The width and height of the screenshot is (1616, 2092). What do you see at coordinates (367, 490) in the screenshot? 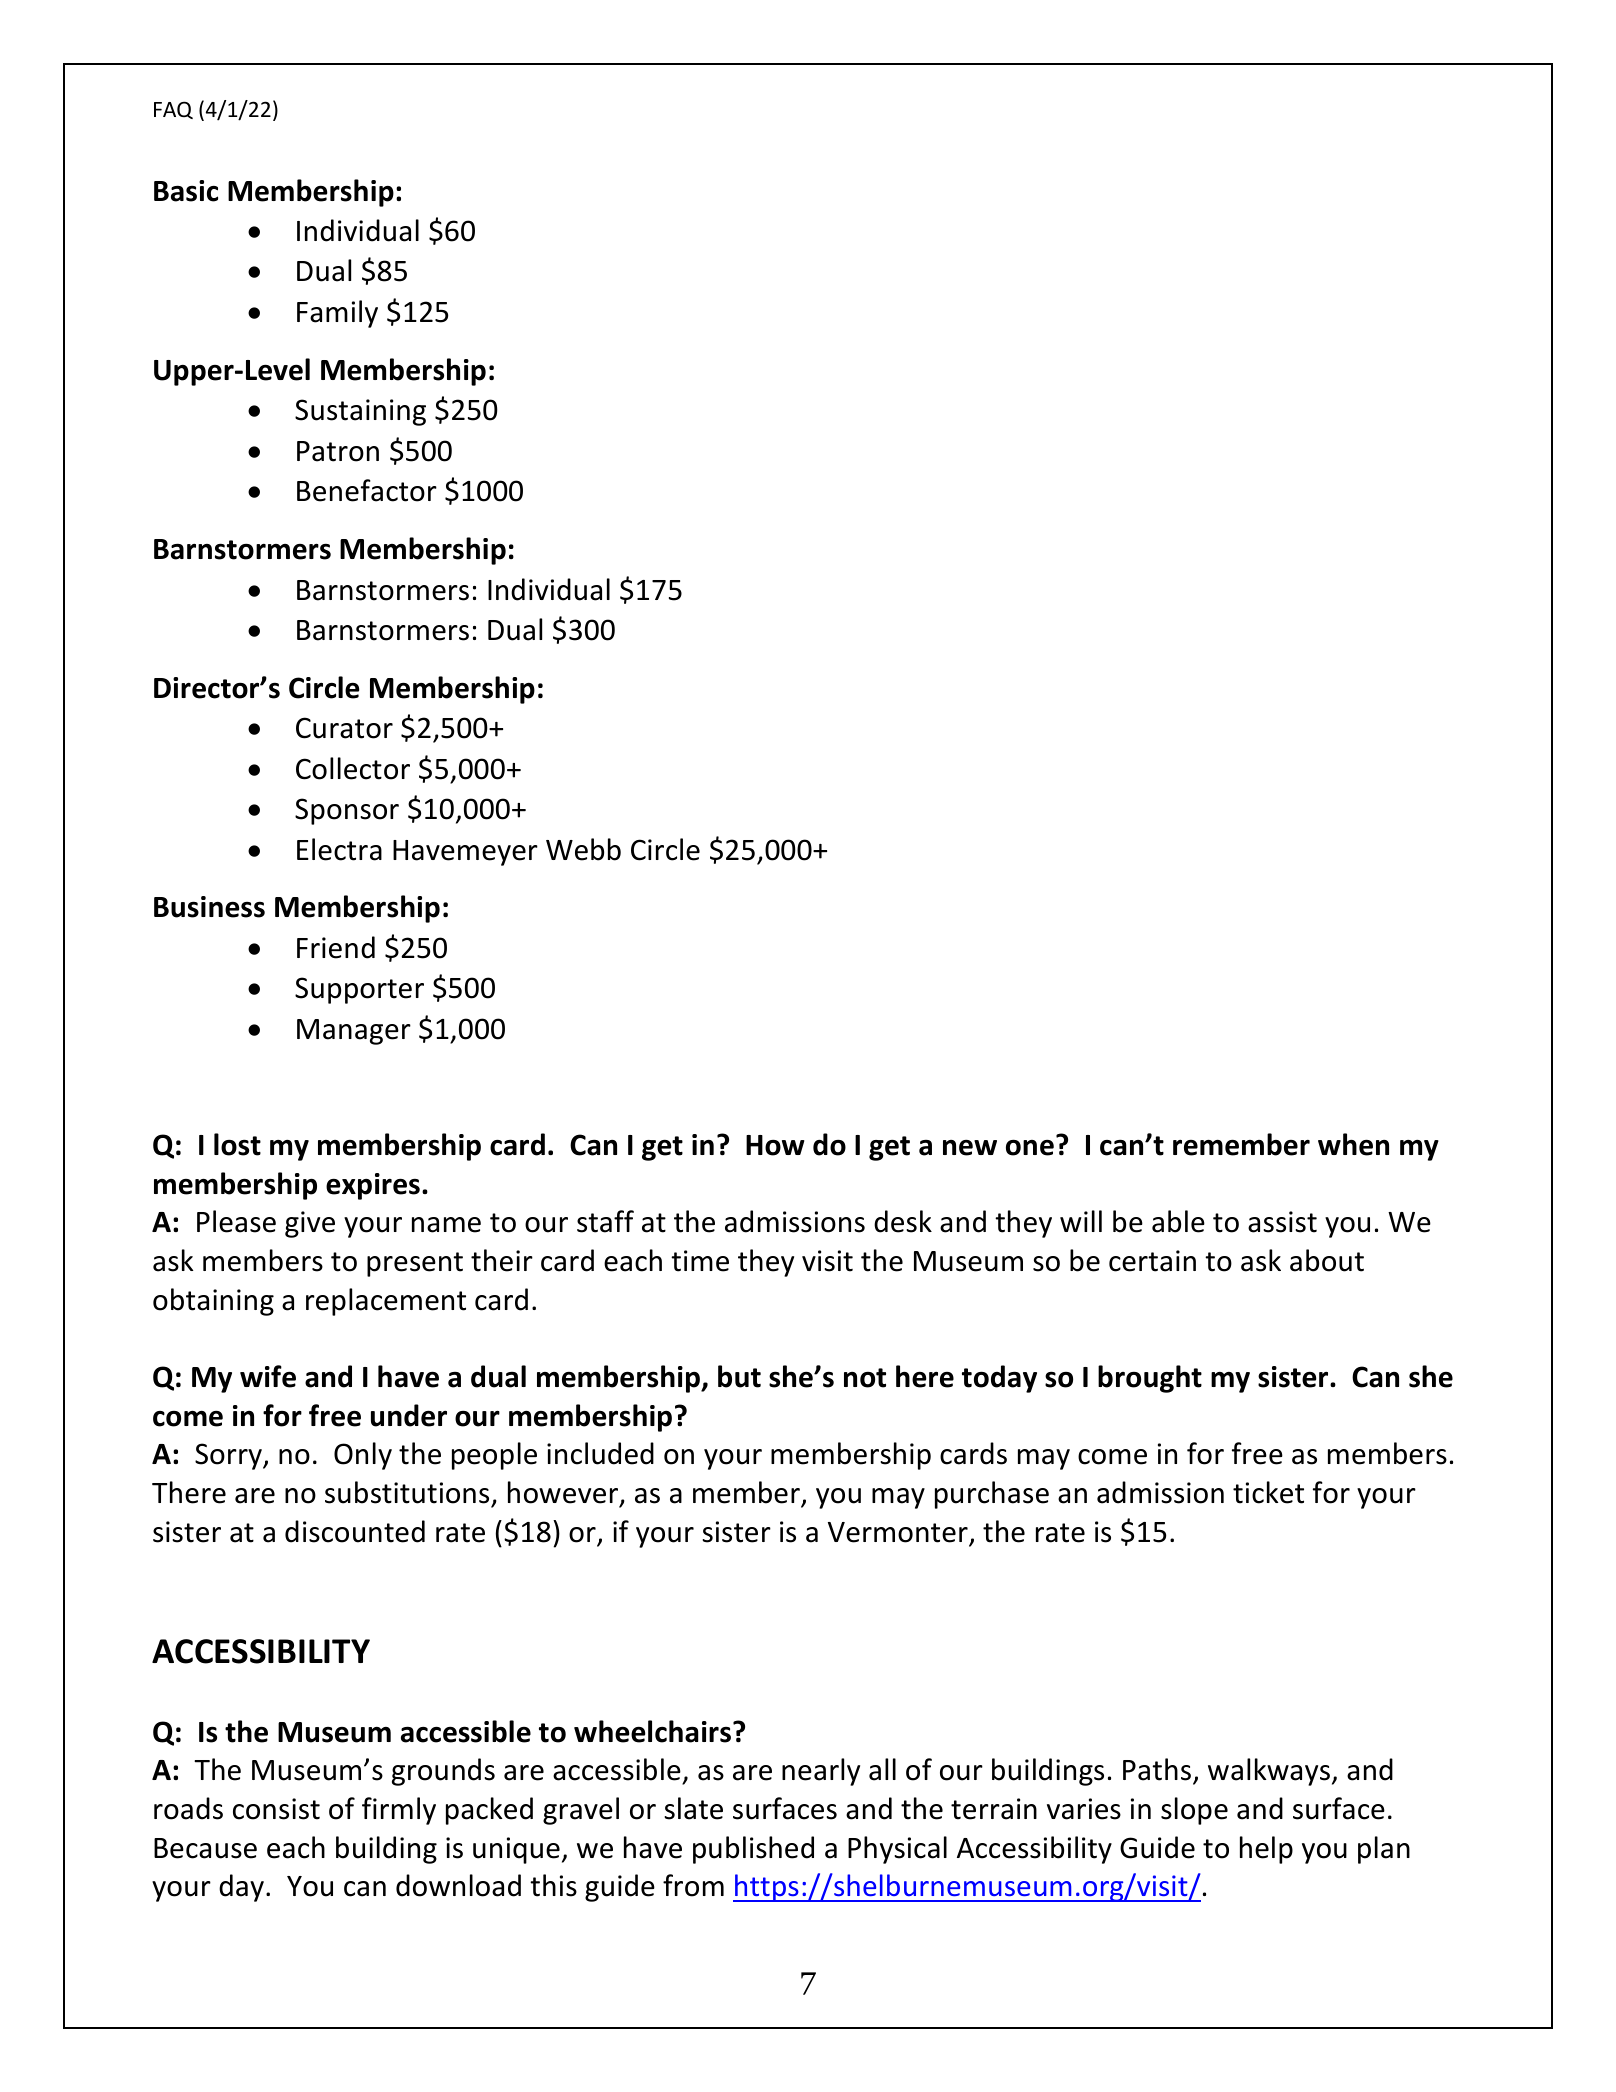
I see `Benefactor` at bounding box center [367, 490].
